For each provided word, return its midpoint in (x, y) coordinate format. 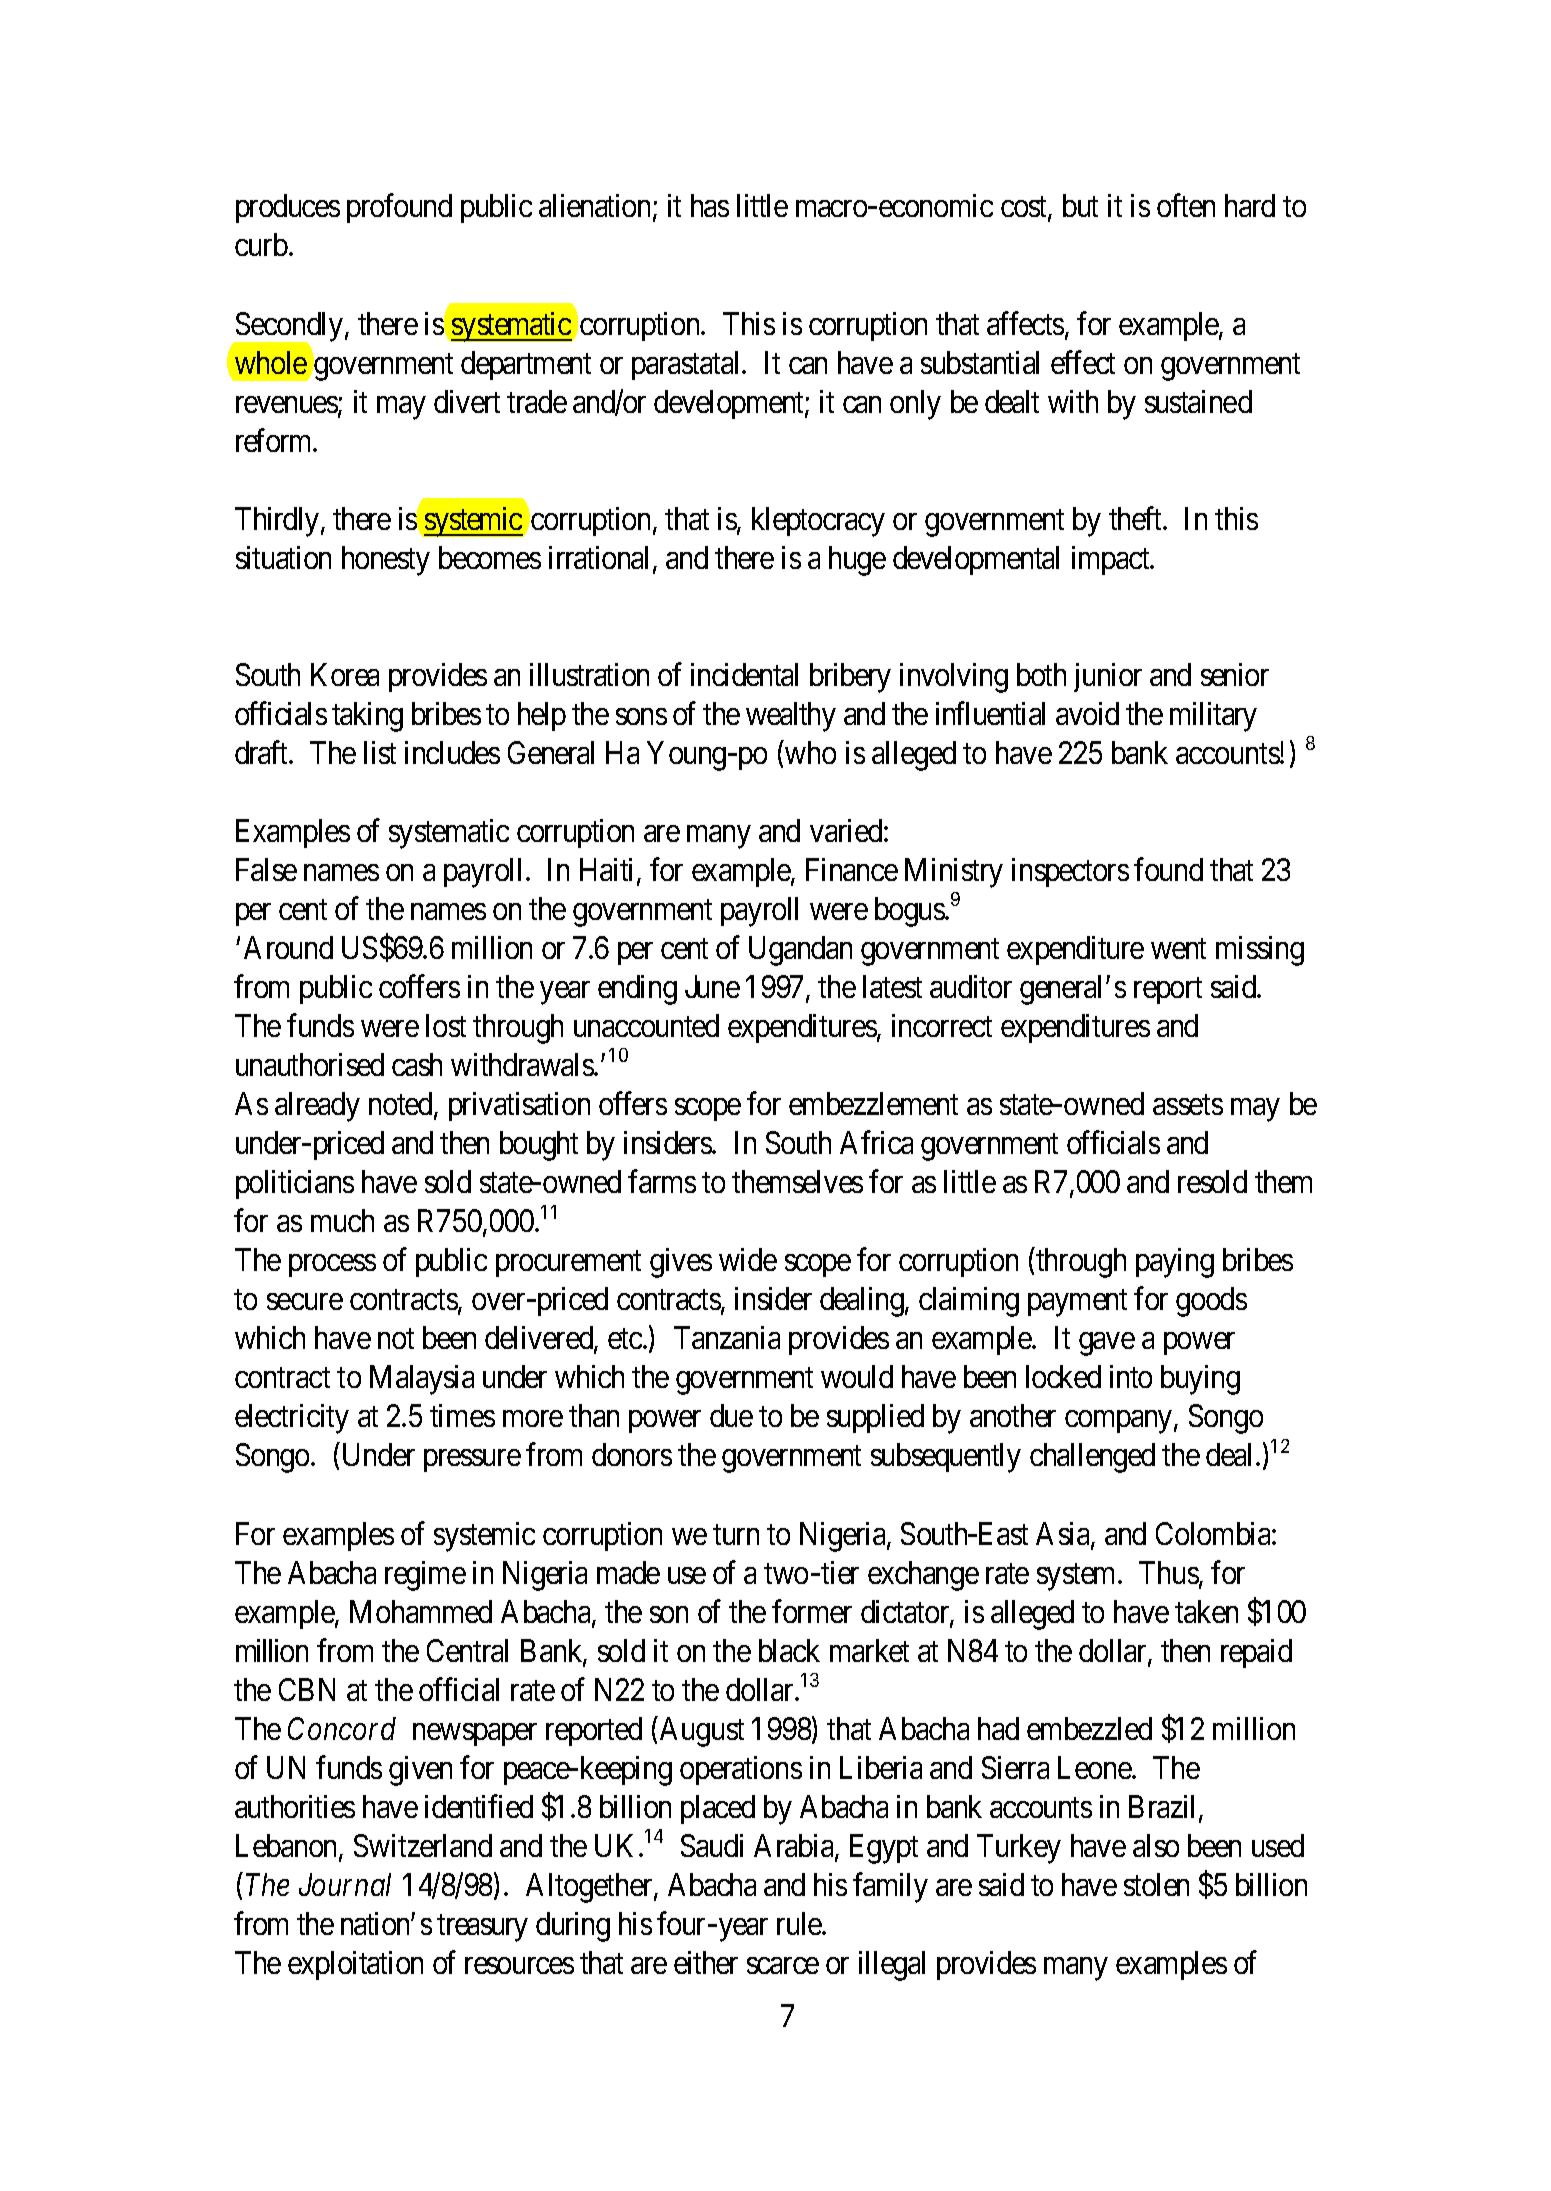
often (1186, 205)
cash (417, 1064)
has (710, 205)
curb (261, 244)
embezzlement (873, 1103)
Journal (345, 1884)
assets (1188, 1105)
